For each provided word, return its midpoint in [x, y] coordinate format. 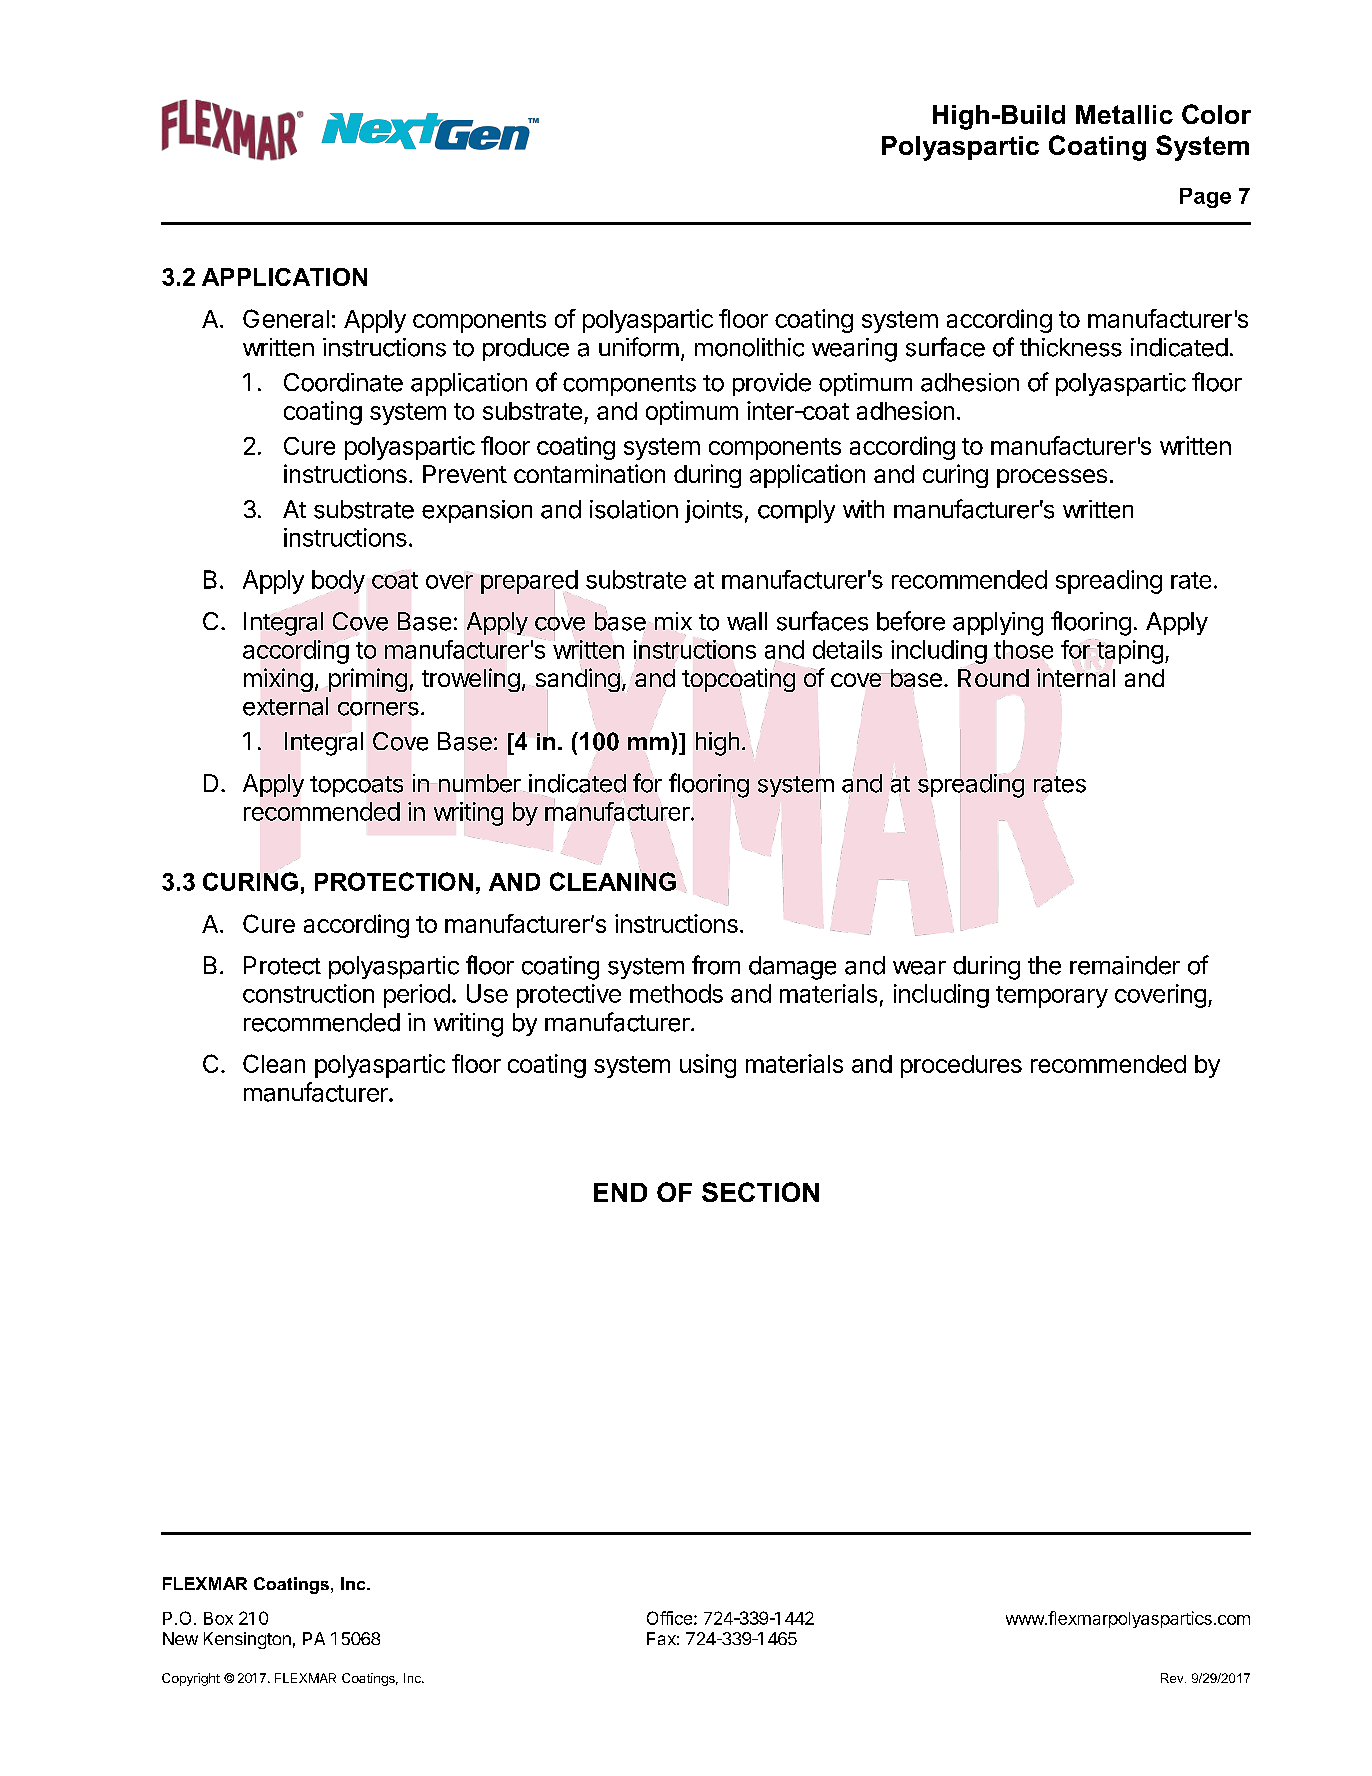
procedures [961, 1066]
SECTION [760, 1192]
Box [218, 1618]
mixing [278, 680]
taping [1129, 651]
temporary [1052, 997]
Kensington [247, 1640]
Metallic [1124, 114]
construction [308, 993]
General [286, 318]
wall [747, 621]
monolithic [749, 347]
